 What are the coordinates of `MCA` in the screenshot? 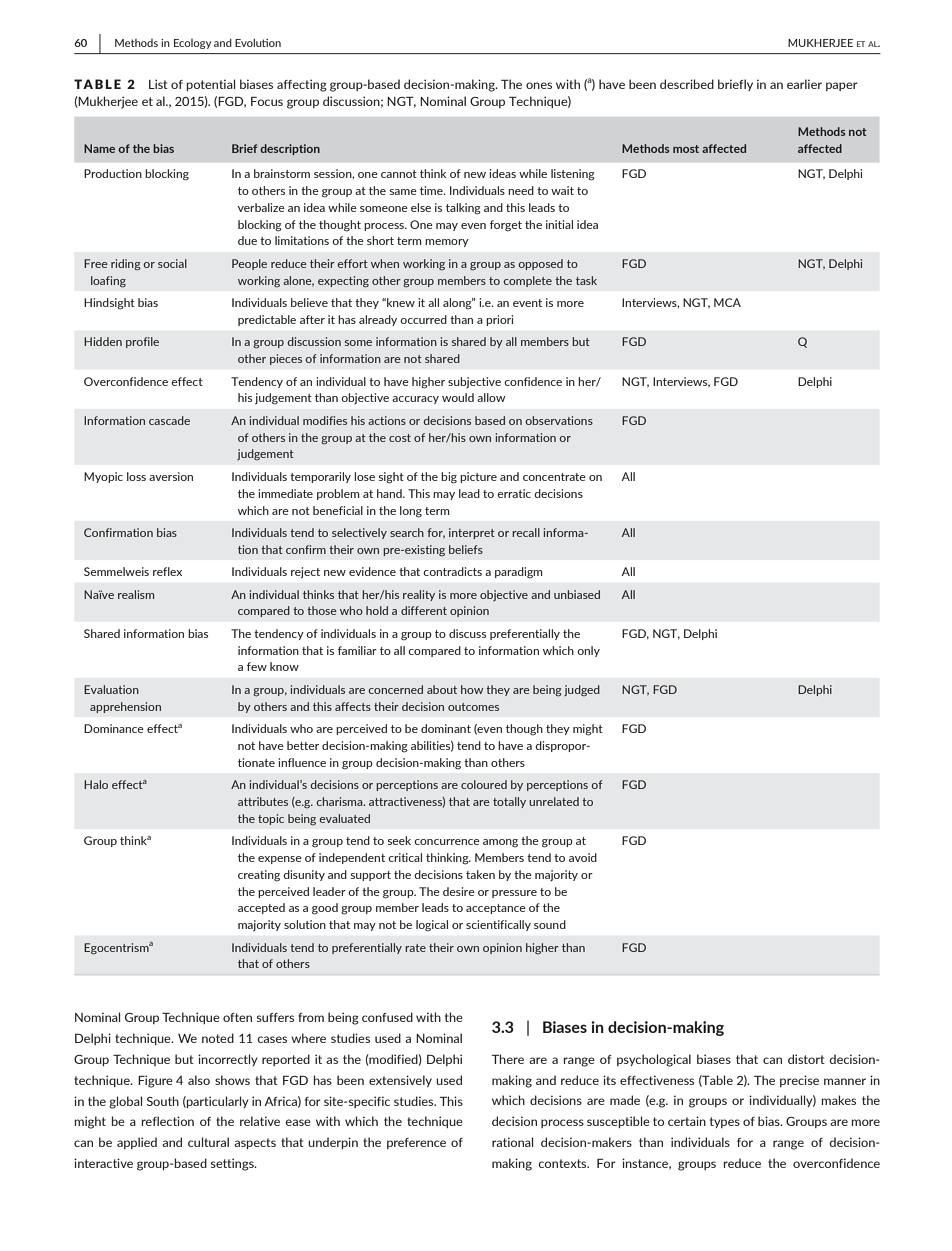 It's located at (727, 302).
